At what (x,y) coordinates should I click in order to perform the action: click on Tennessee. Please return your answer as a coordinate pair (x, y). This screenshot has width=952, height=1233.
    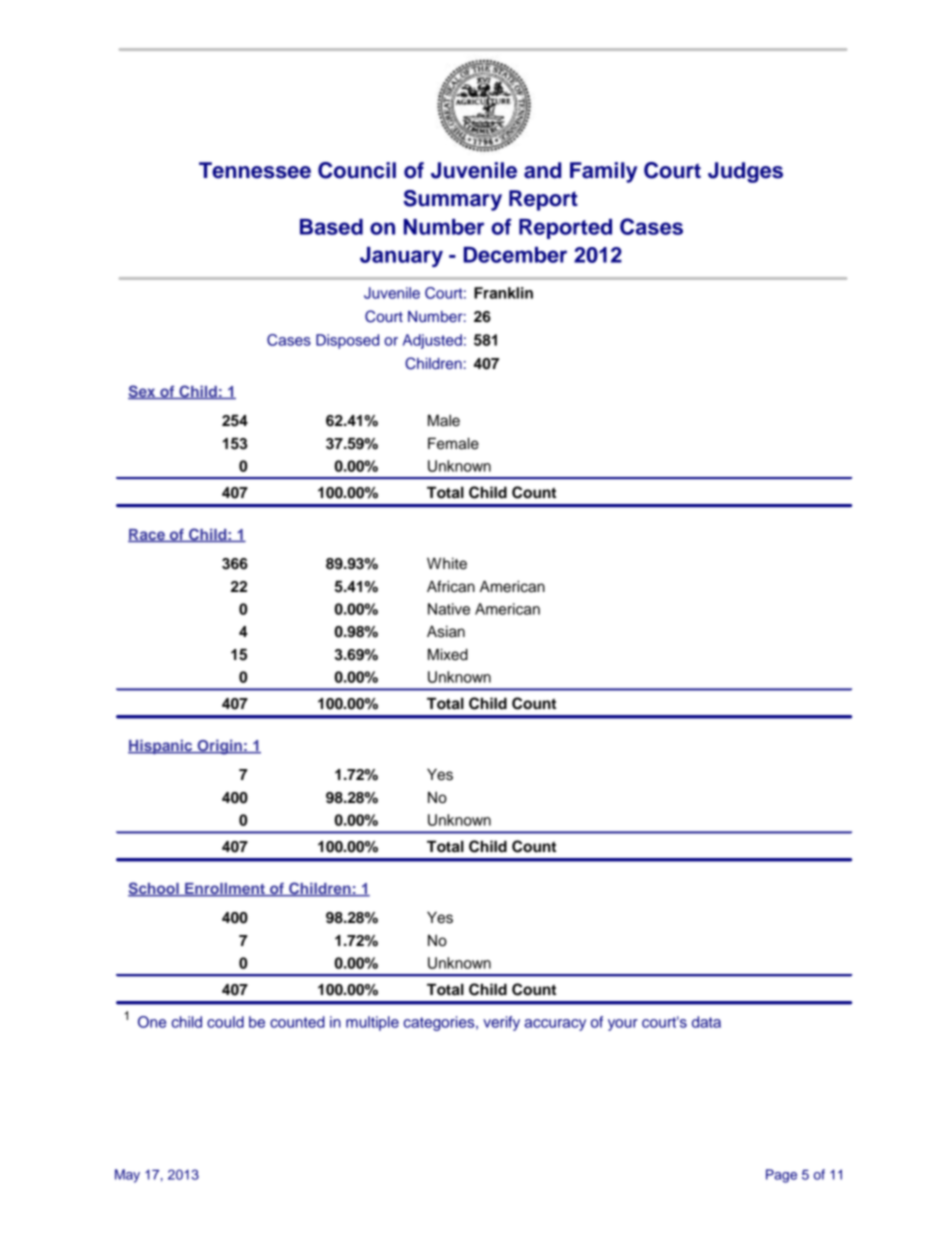
    Looking at the image, I should click on (255, 170).
